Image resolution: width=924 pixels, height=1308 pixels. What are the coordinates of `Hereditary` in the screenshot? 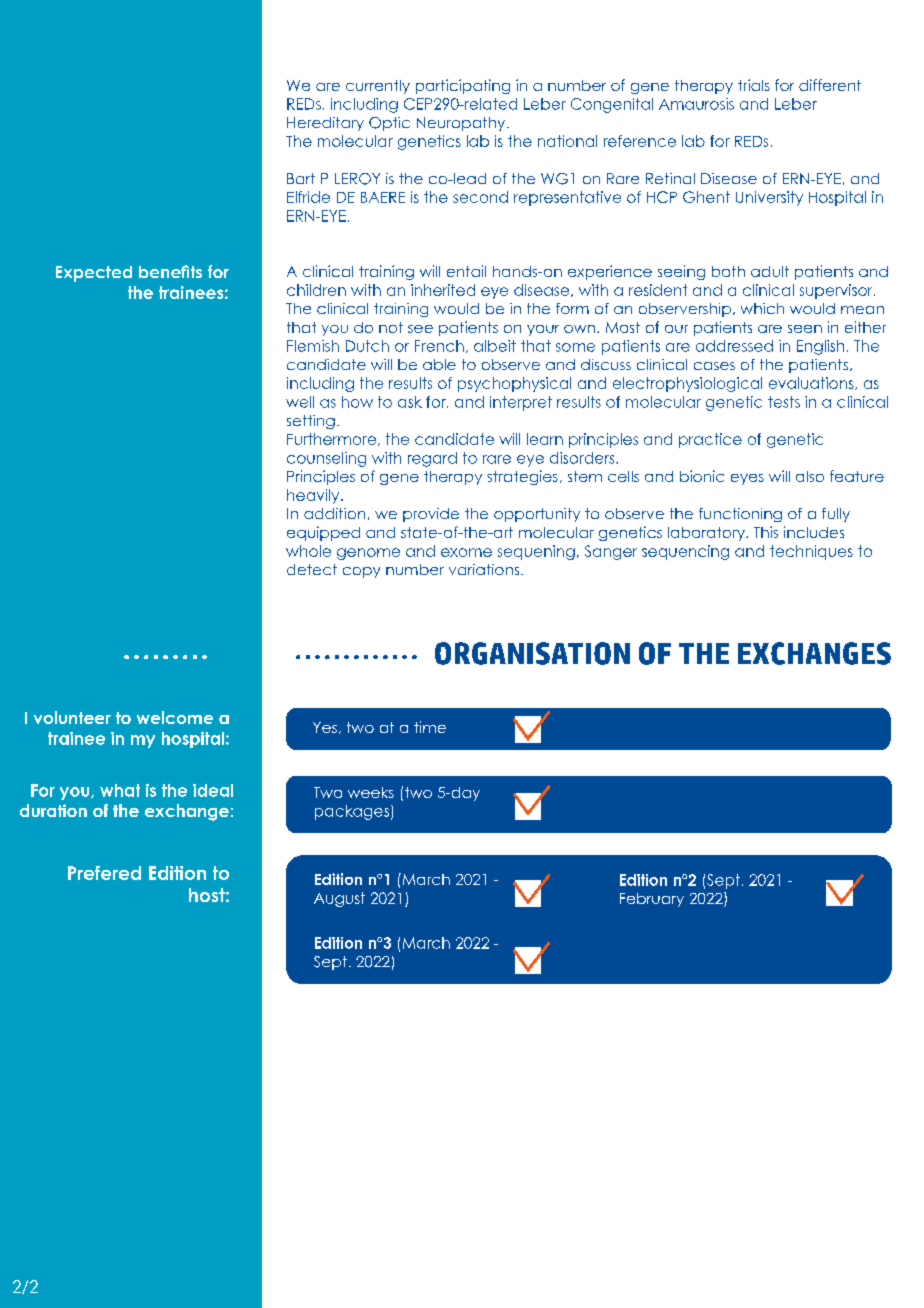 It's located at (325, 124).
